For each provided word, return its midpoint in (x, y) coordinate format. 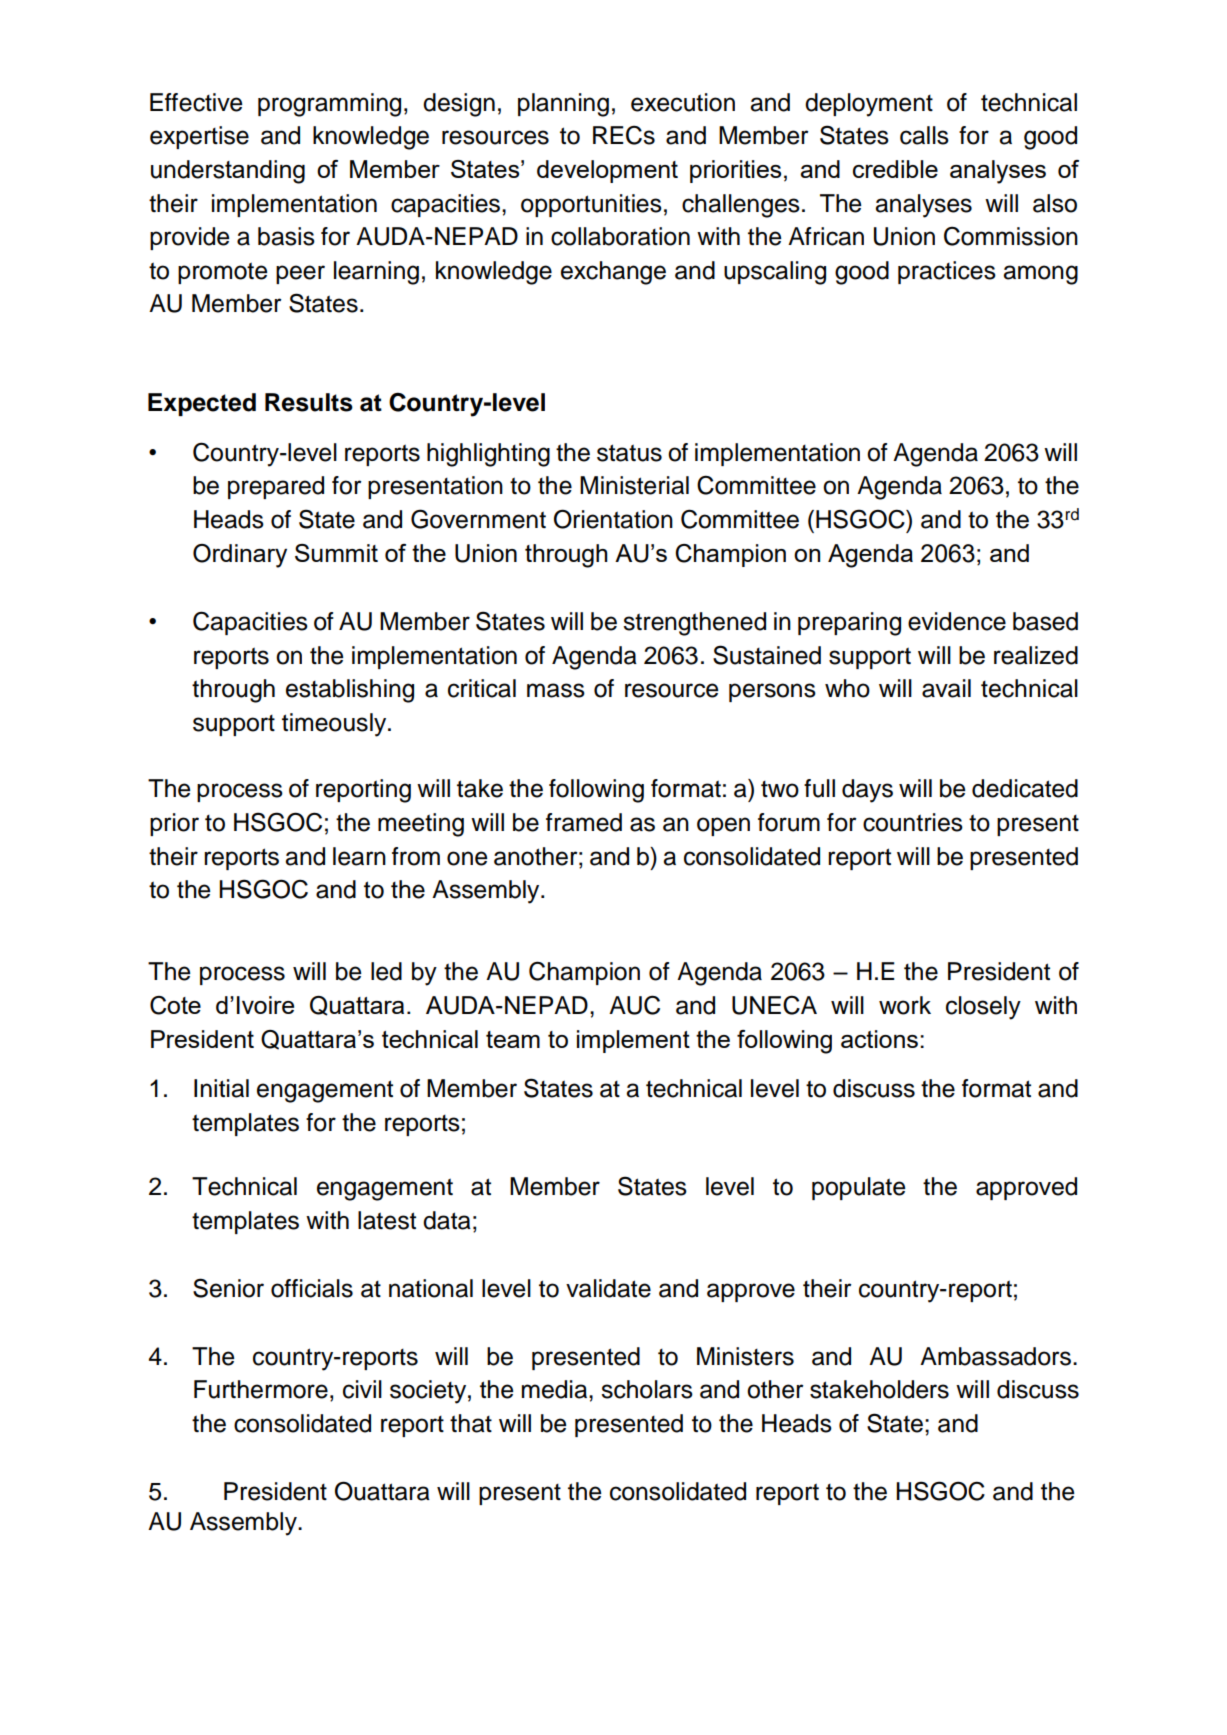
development (607, 171)
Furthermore (261, 1389)
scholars (647, 1389)
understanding (228, 172)
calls (924, 135)
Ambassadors (995, 1356)
